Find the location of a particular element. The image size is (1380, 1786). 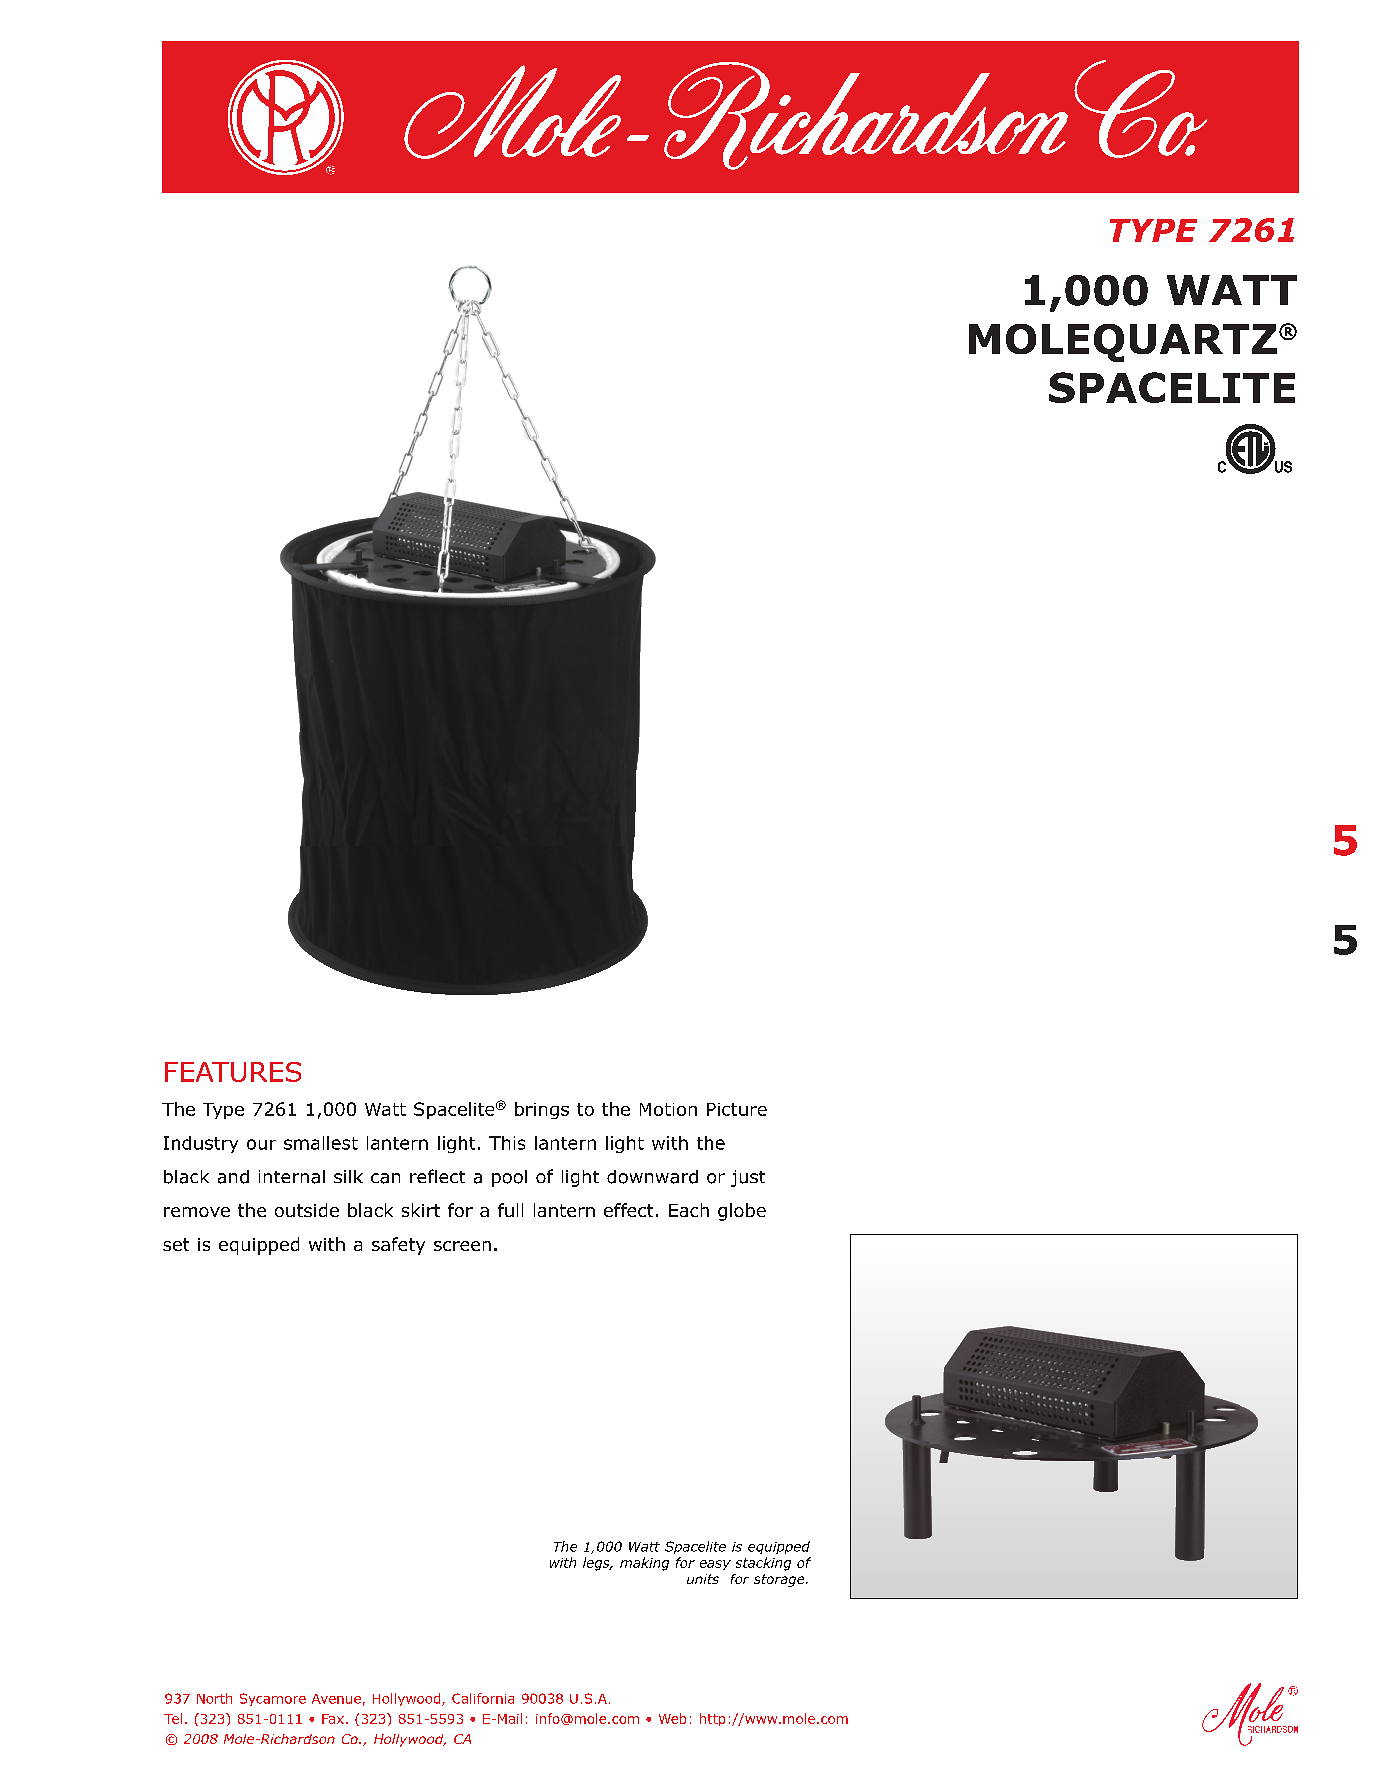

Picture is located at coordinates (737, 1109).
